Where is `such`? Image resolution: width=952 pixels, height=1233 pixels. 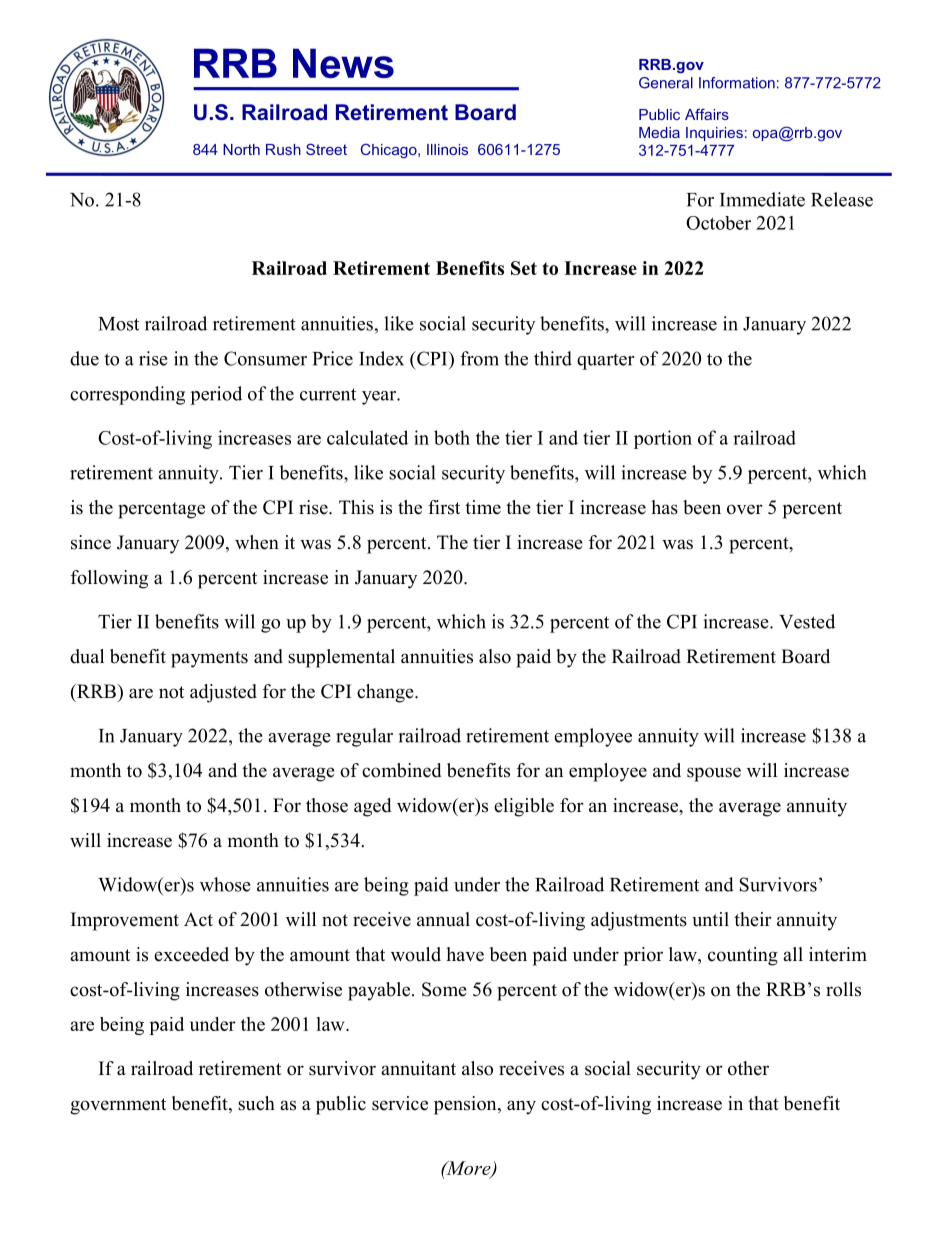
such is located at coordinates (256, 1103).
